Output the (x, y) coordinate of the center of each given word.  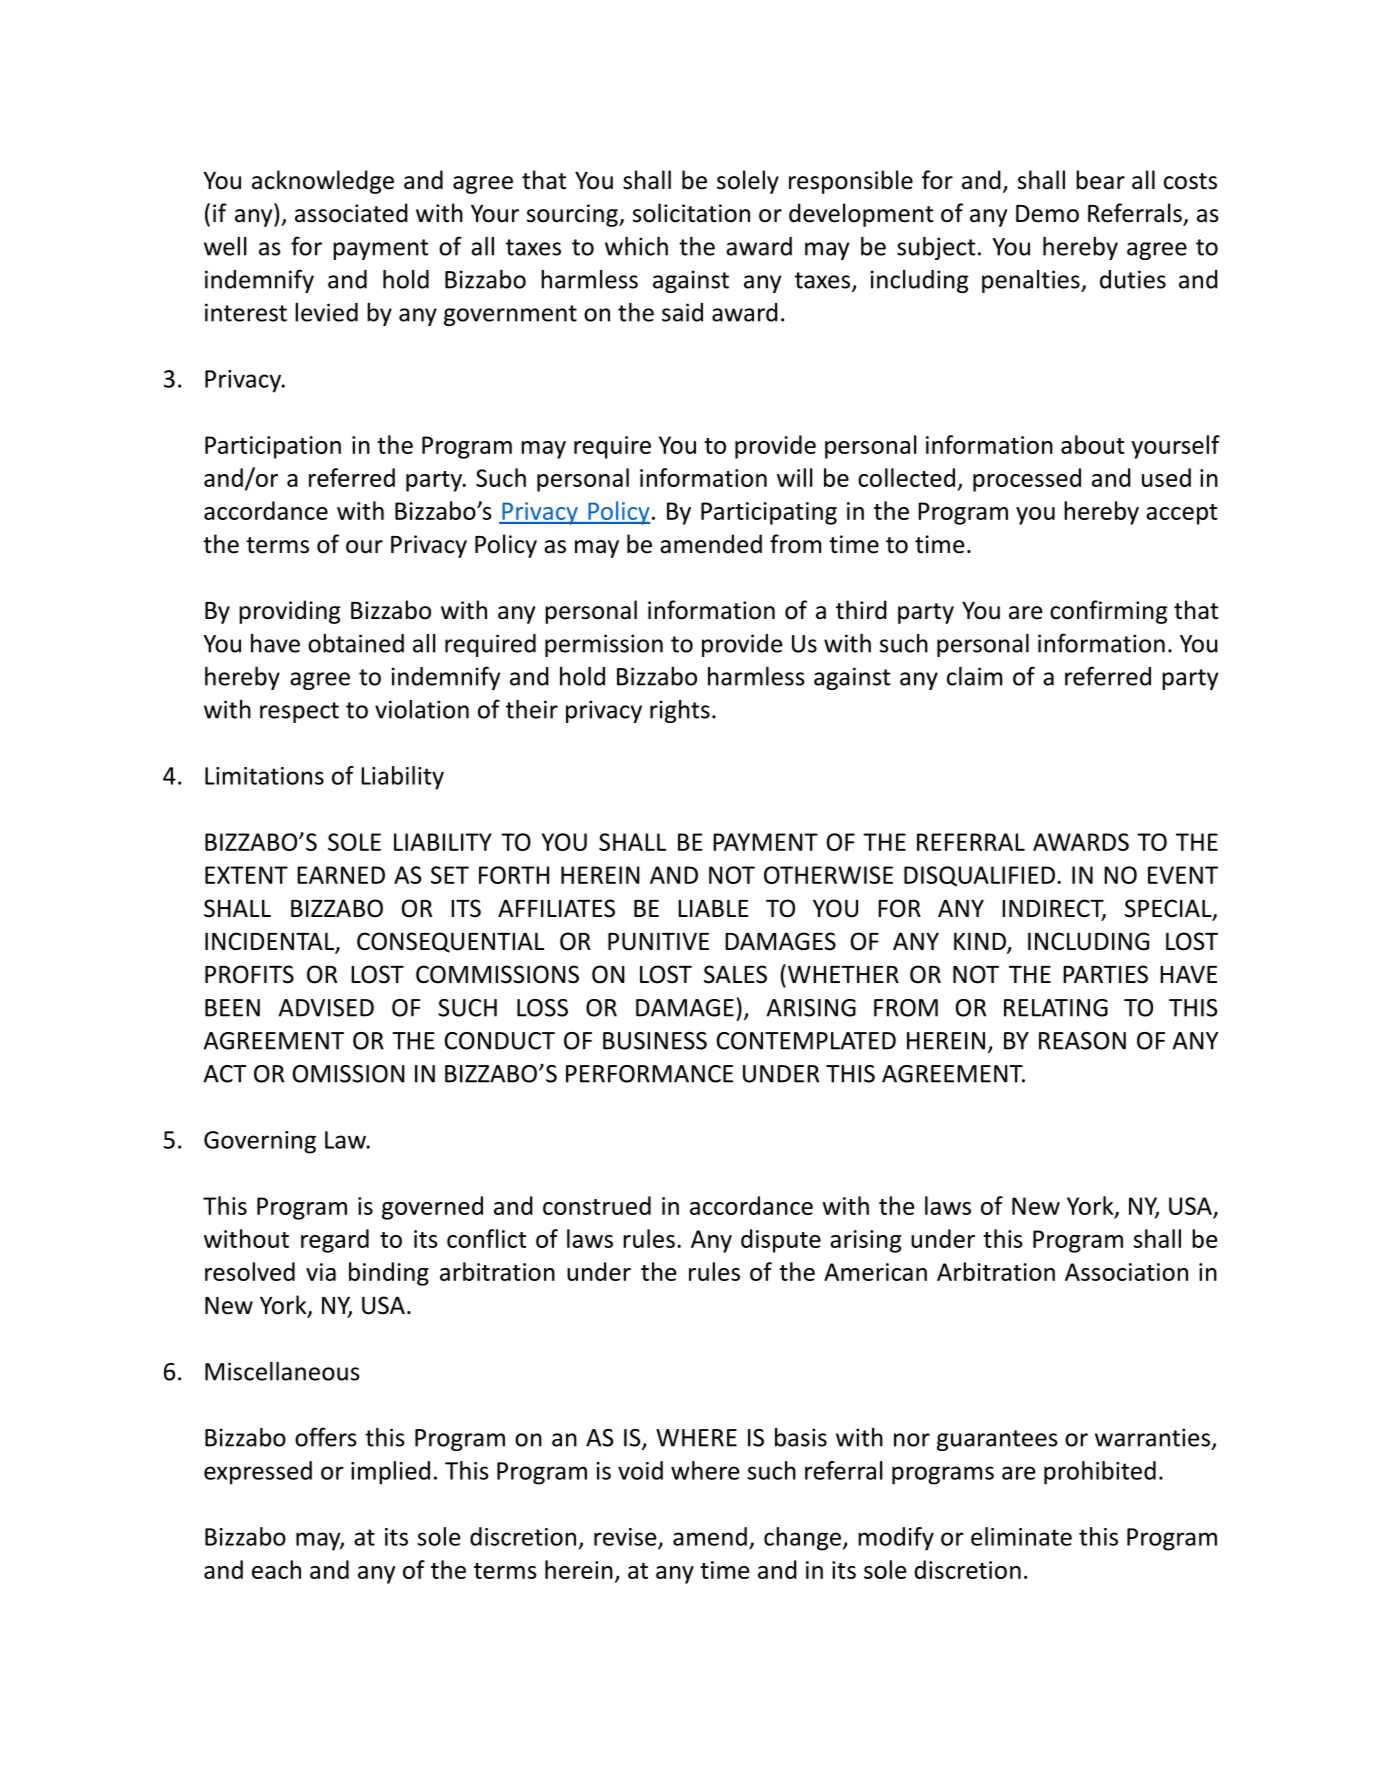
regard (335, 1241)
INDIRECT (1054, 909)
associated (351, 213)
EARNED (341, 875)
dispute (781, 1241)
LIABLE (713, 908)
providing (289, 612)
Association (1126, 1272)
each (276, 1569)
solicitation (691, 213)
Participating (769, 513)
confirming (1108, 612)
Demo (1047, 214)
